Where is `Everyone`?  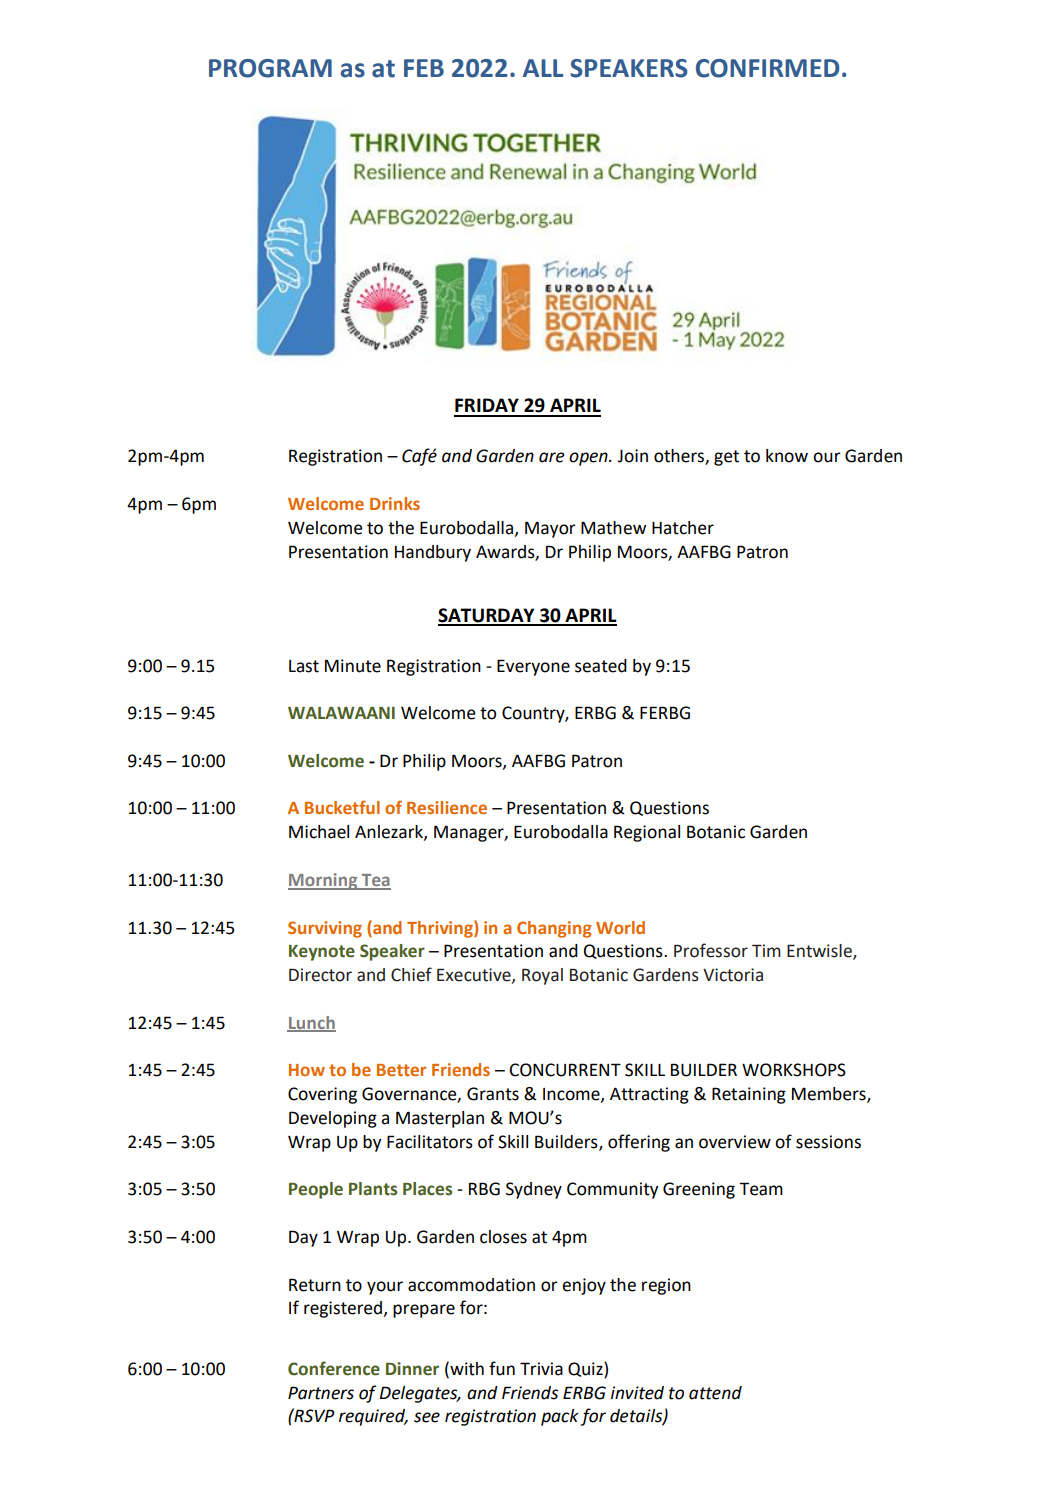 Everyone is located at coordinates (533, 667).
